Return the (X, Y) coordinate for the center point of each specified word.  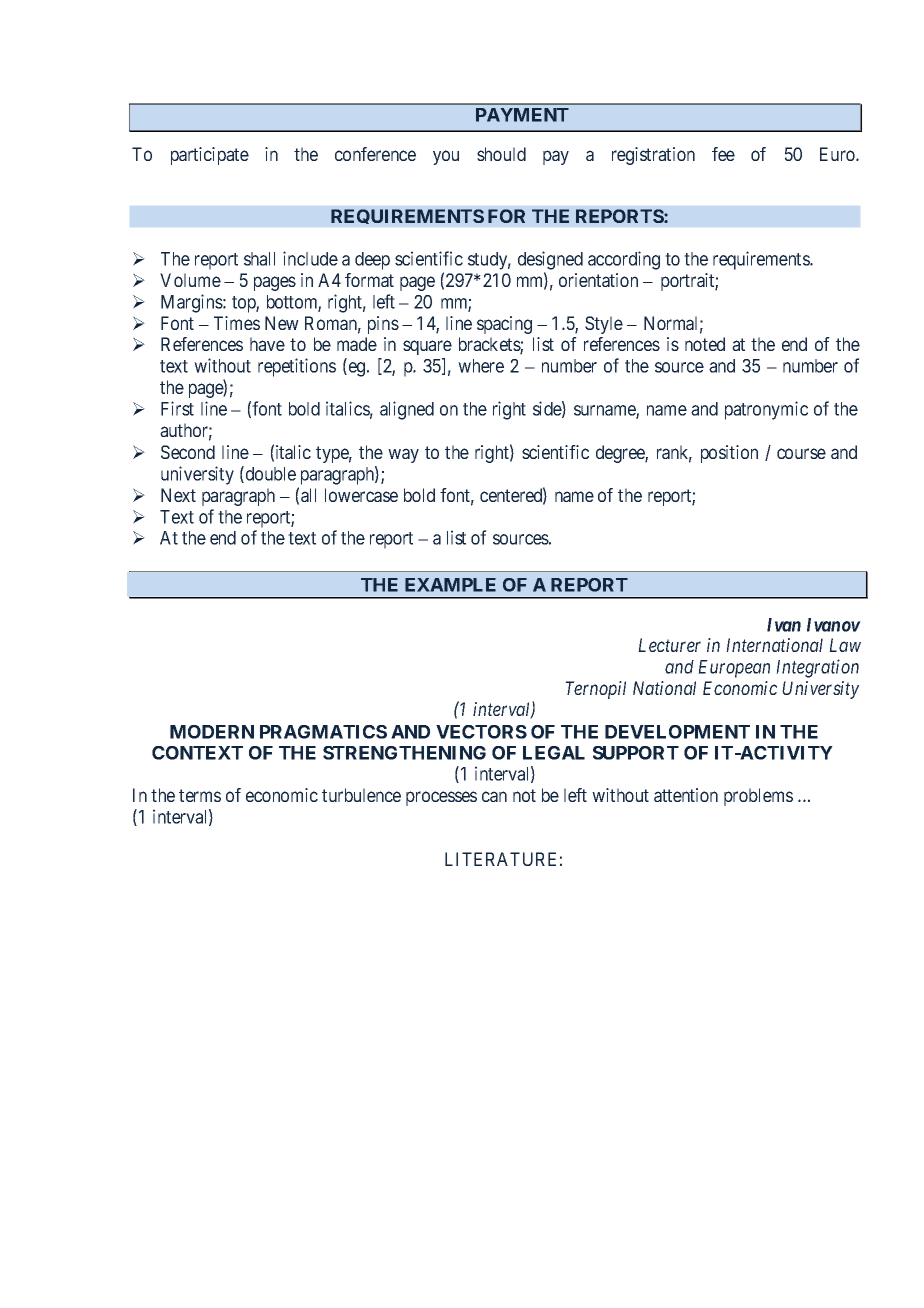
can (494, 796)
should (501, 154)
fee (723, 154)
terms (200, 795)
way (403, 455)
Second (188, 452)
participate (210, 156)
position (729, 454)
